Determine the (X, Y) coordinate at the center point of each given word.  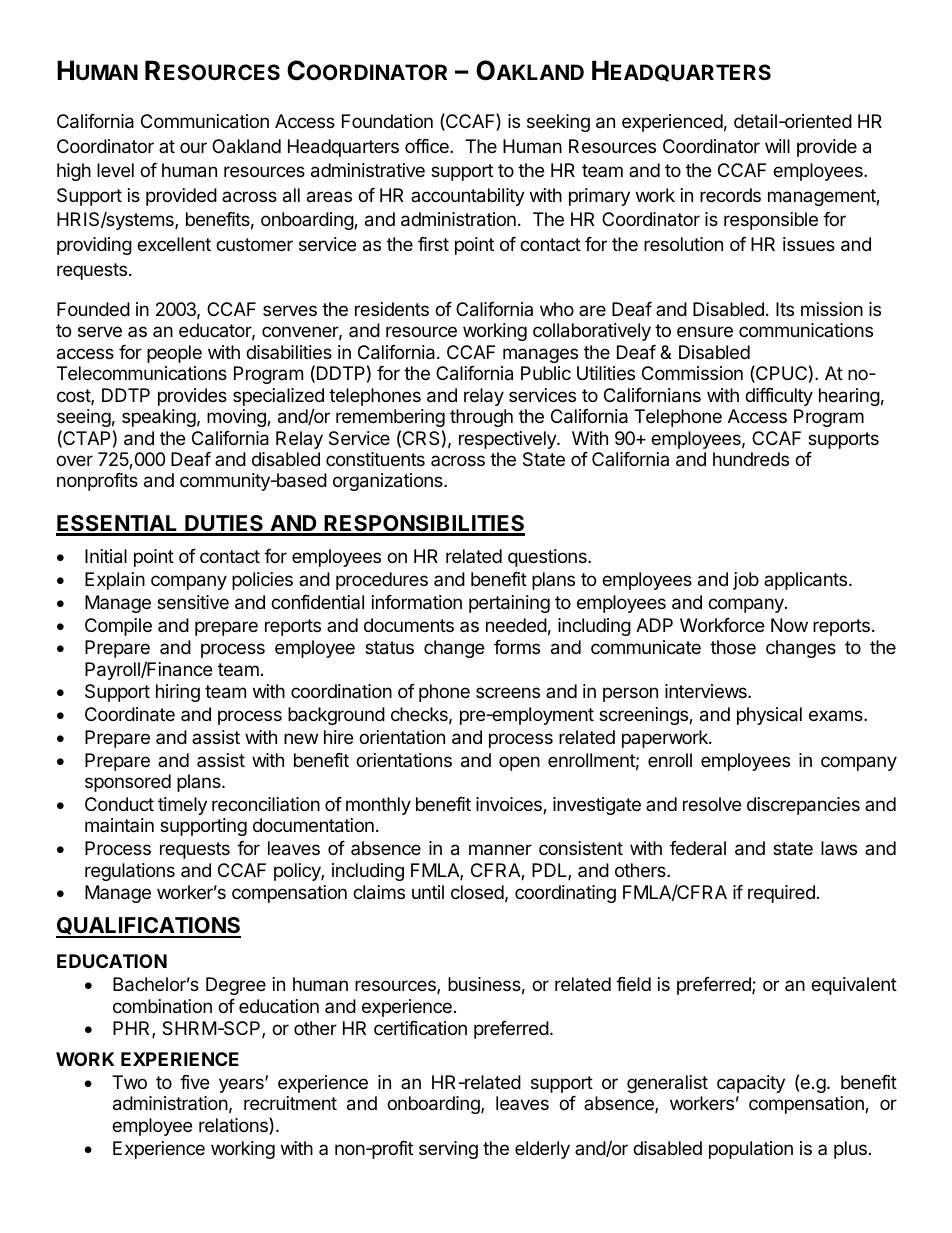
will (777, 146)
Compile (118, 627)
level (115, 170)
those (733, 647)
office (428, 146)
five (194, 1082)
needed (516, 625)
